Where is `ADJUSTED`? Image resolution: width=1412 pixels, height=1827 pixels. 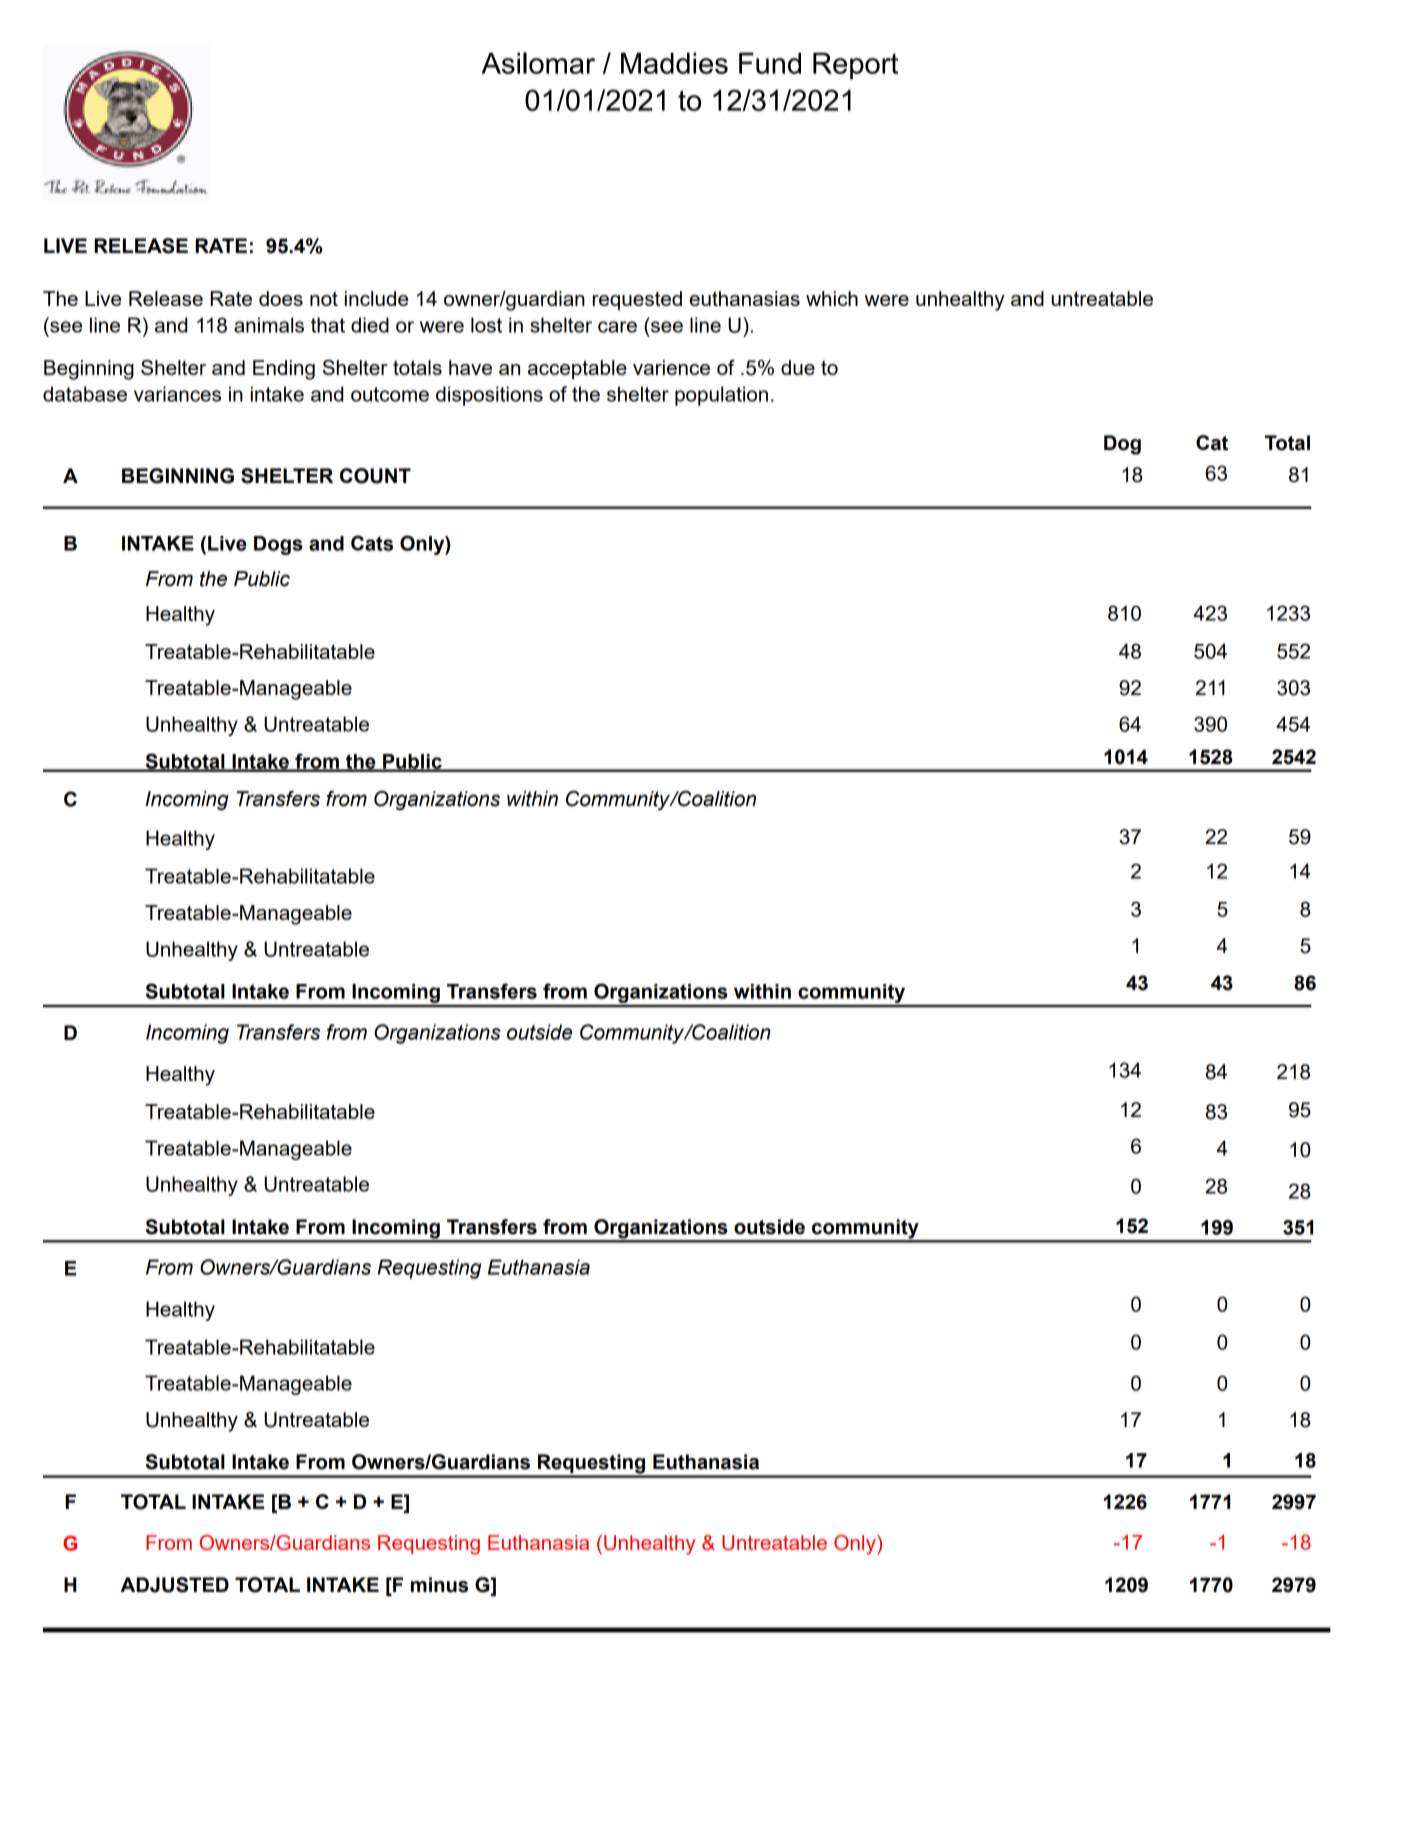
ADJUSTED is located at coordinates (175, 1585).
